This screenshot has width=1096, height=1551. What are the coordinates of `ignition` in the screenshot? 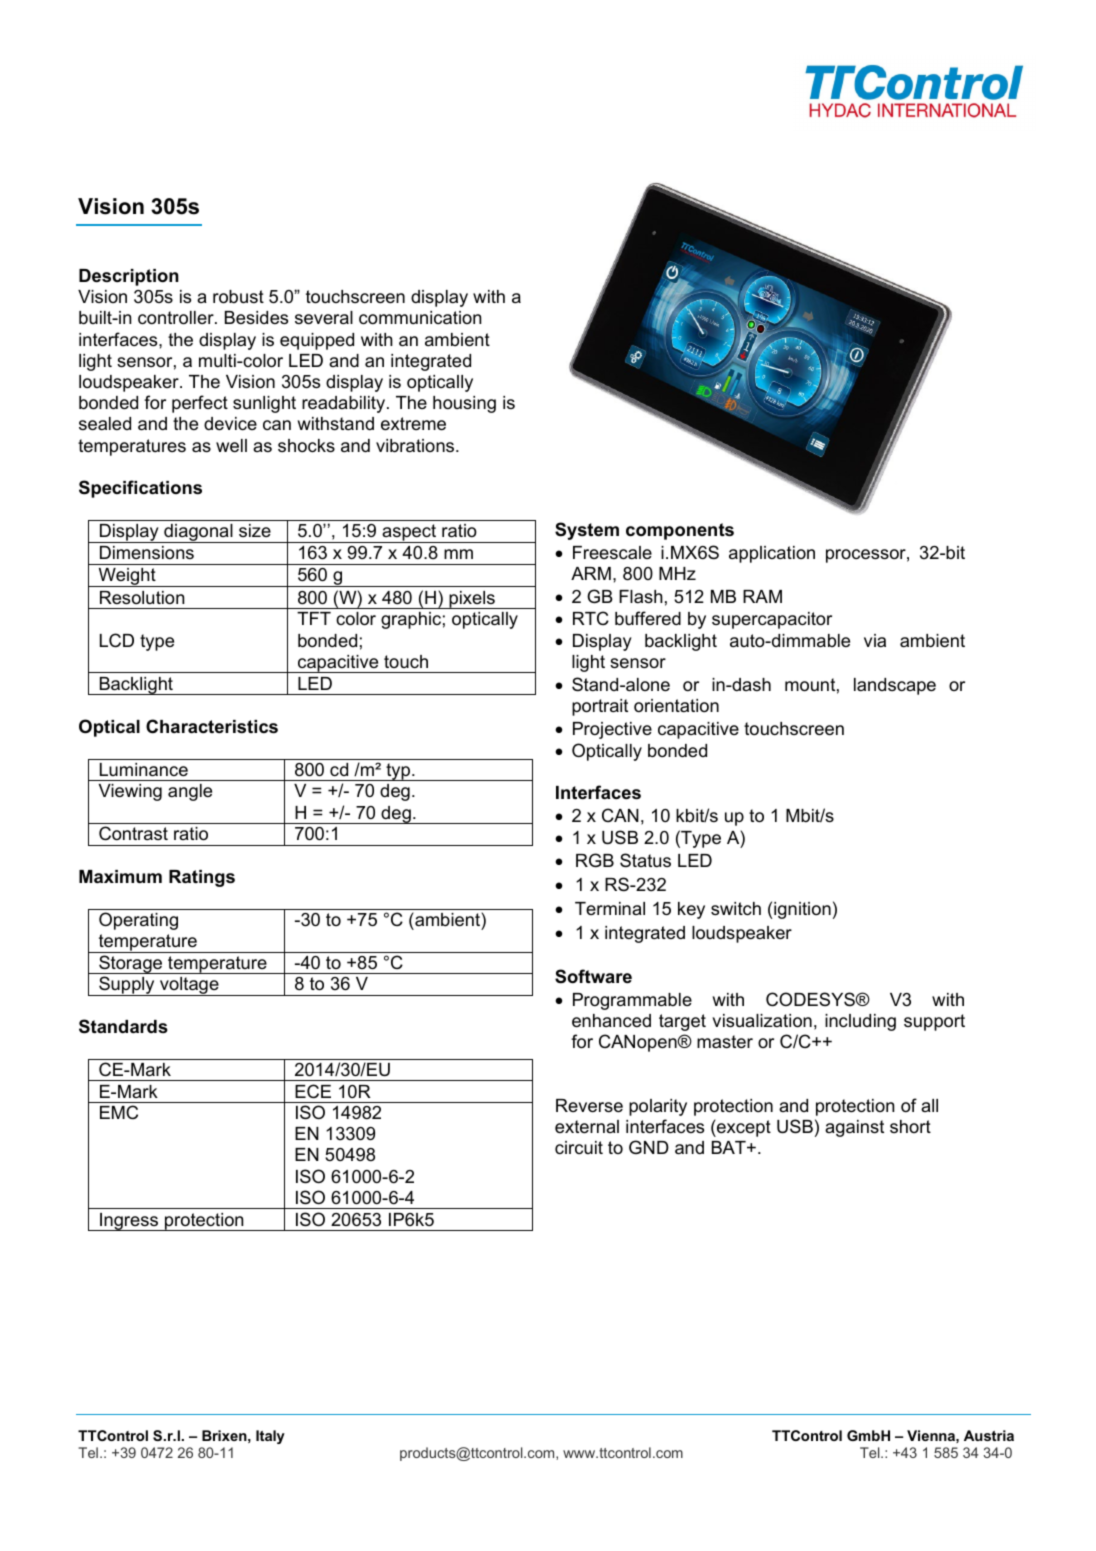 It's located at (802, 910).
